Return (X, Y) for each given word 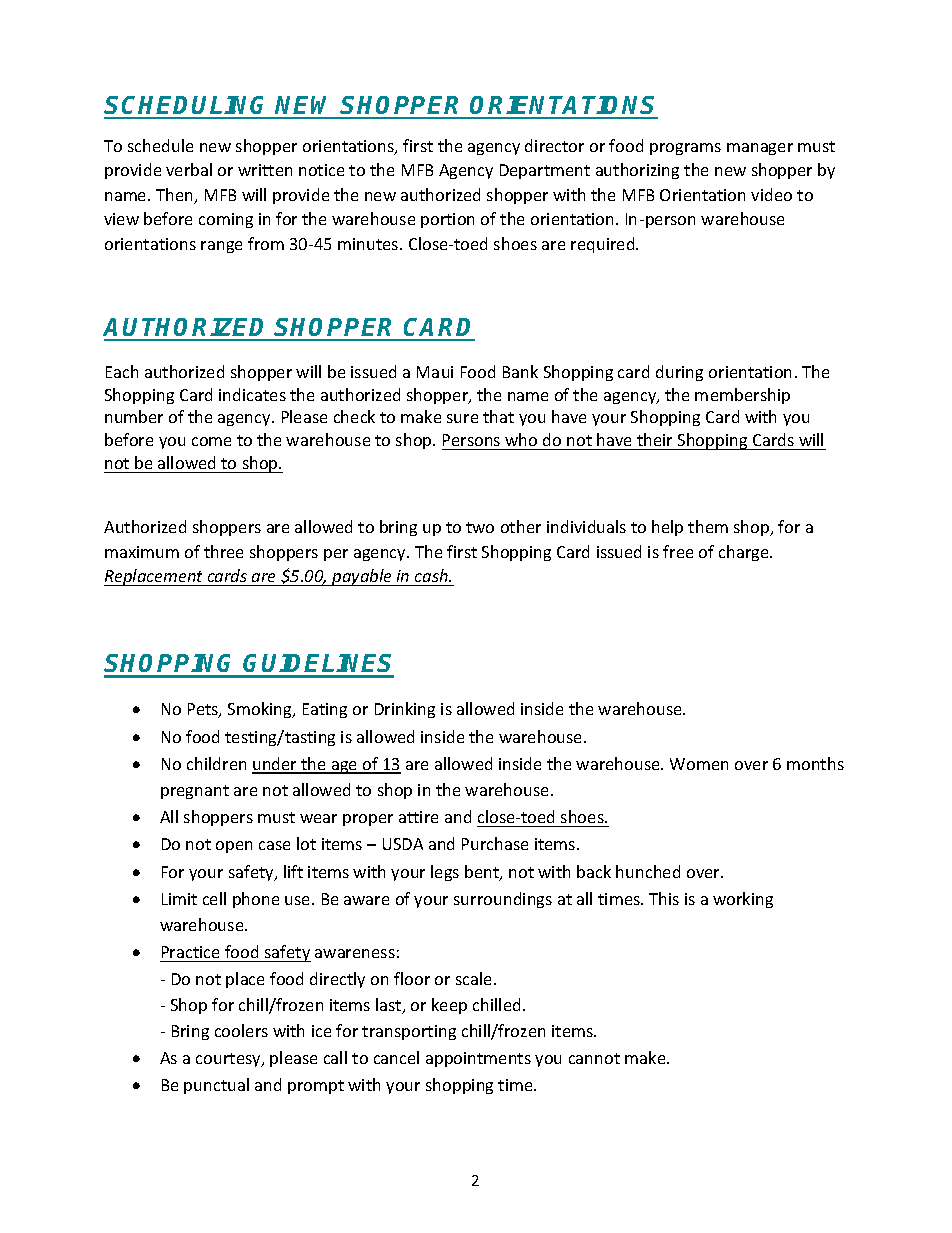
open (234, 847)
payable (362, 577)
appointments (478, 1059)
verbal (189, 169)
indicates (252, 394)
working (743, 900)
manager (760, 149)
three (223, 551)
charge (745, 553)
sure (462, 418)
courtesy (229, 1060)
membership (742, 396)
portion (447, 220)
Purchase (495, 843)
